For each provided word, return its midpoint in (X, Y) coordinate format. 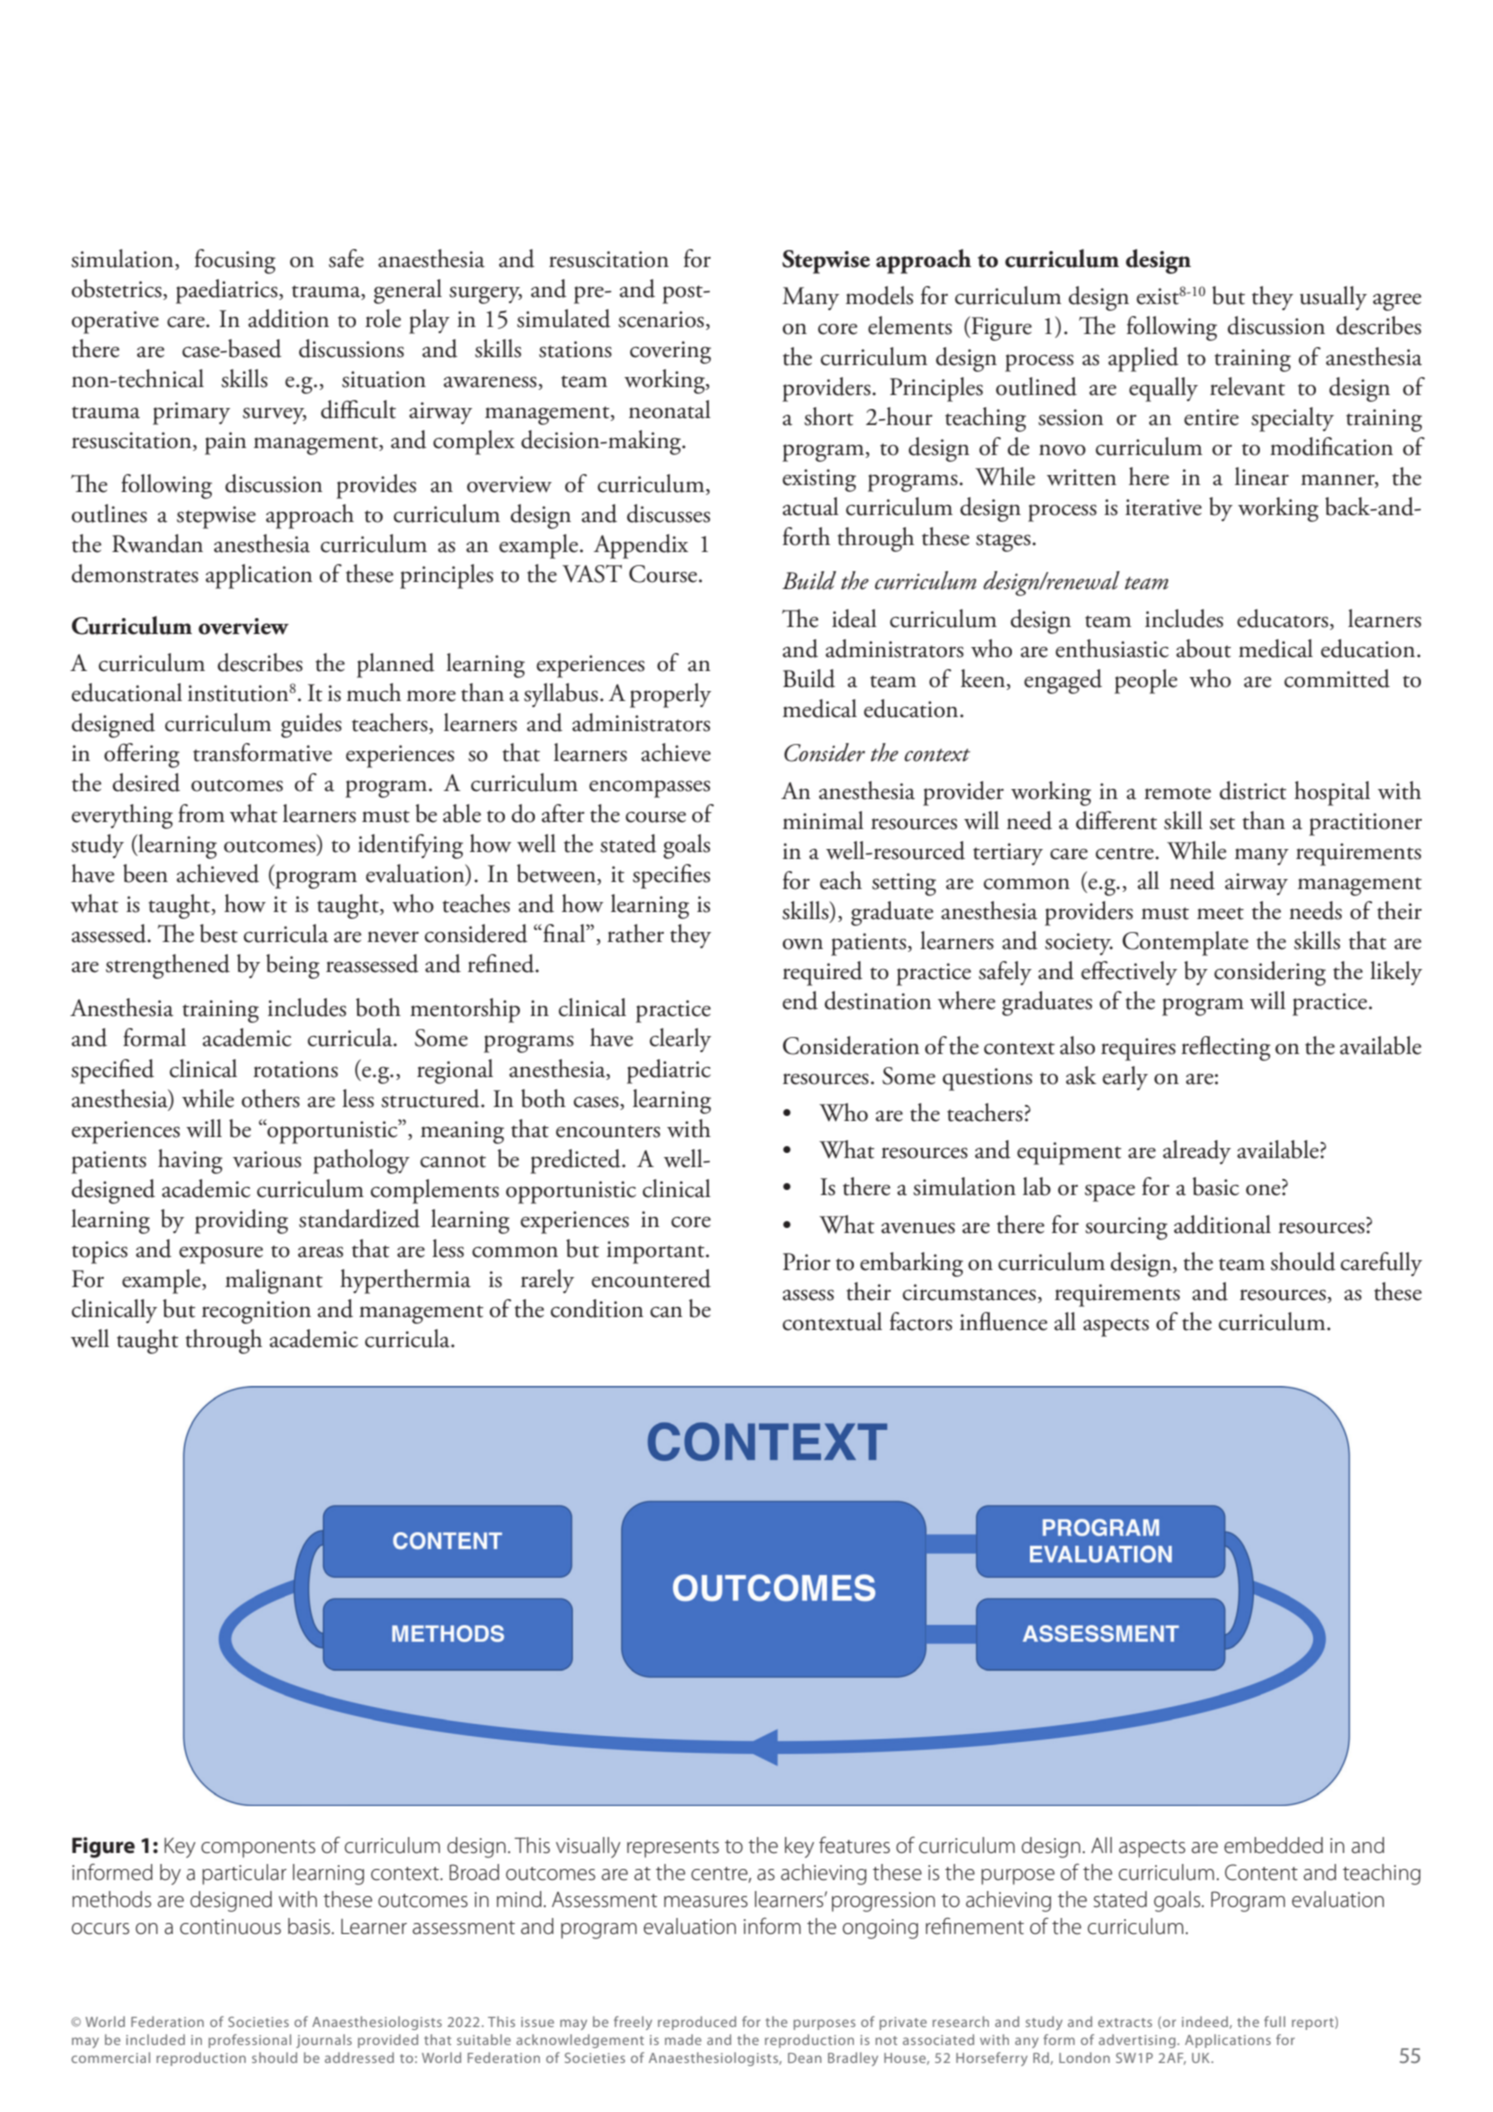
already (1197, 1152)
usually (1333, 298)
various (267, 1159)
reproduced (697, 2023)
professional (249, 2041)
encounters (608, 1131)
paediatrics (228, 291)
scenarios (661, 319)
